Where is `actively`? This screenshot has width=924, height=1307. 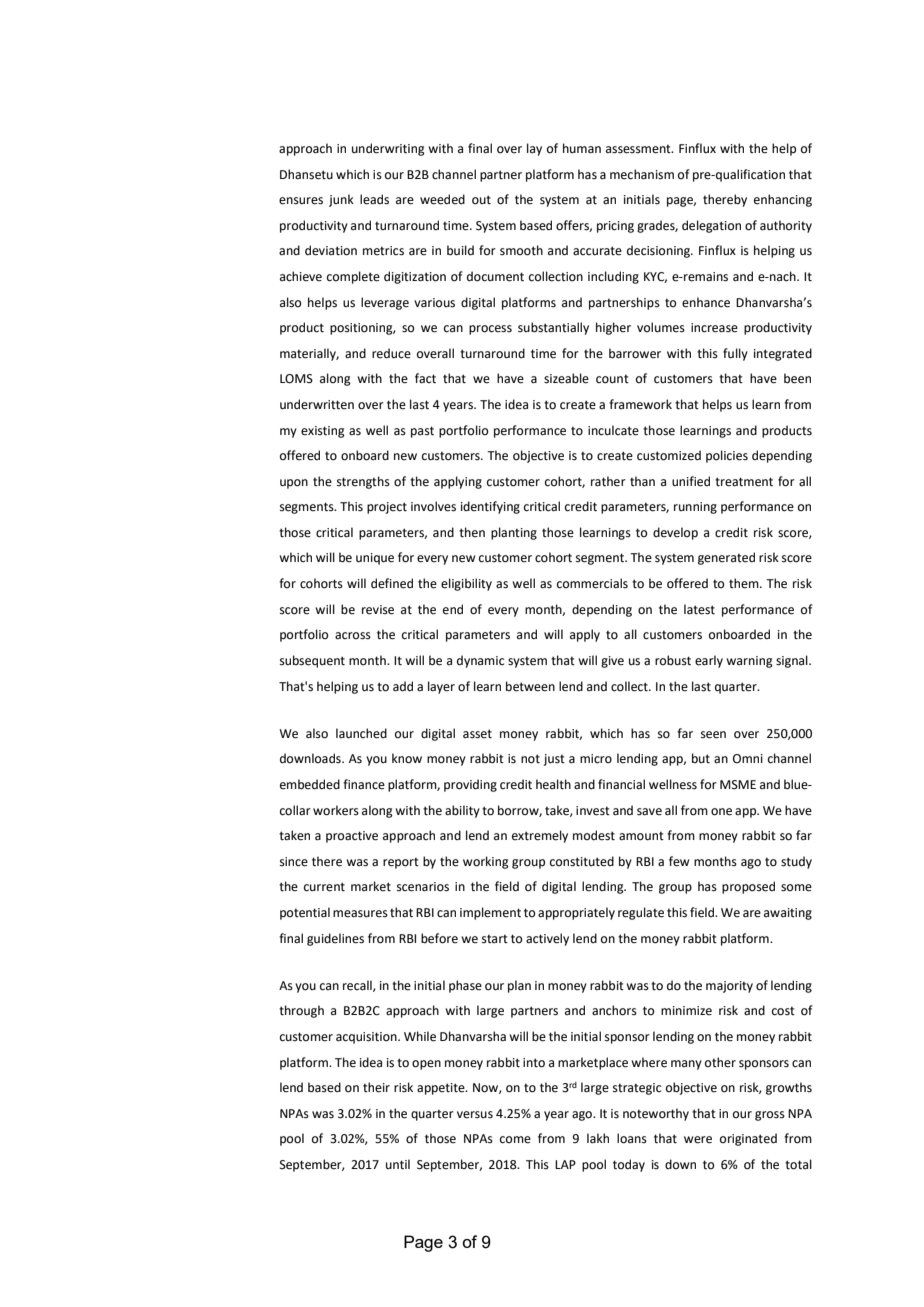 actively is located at coordinates (547, 939).
